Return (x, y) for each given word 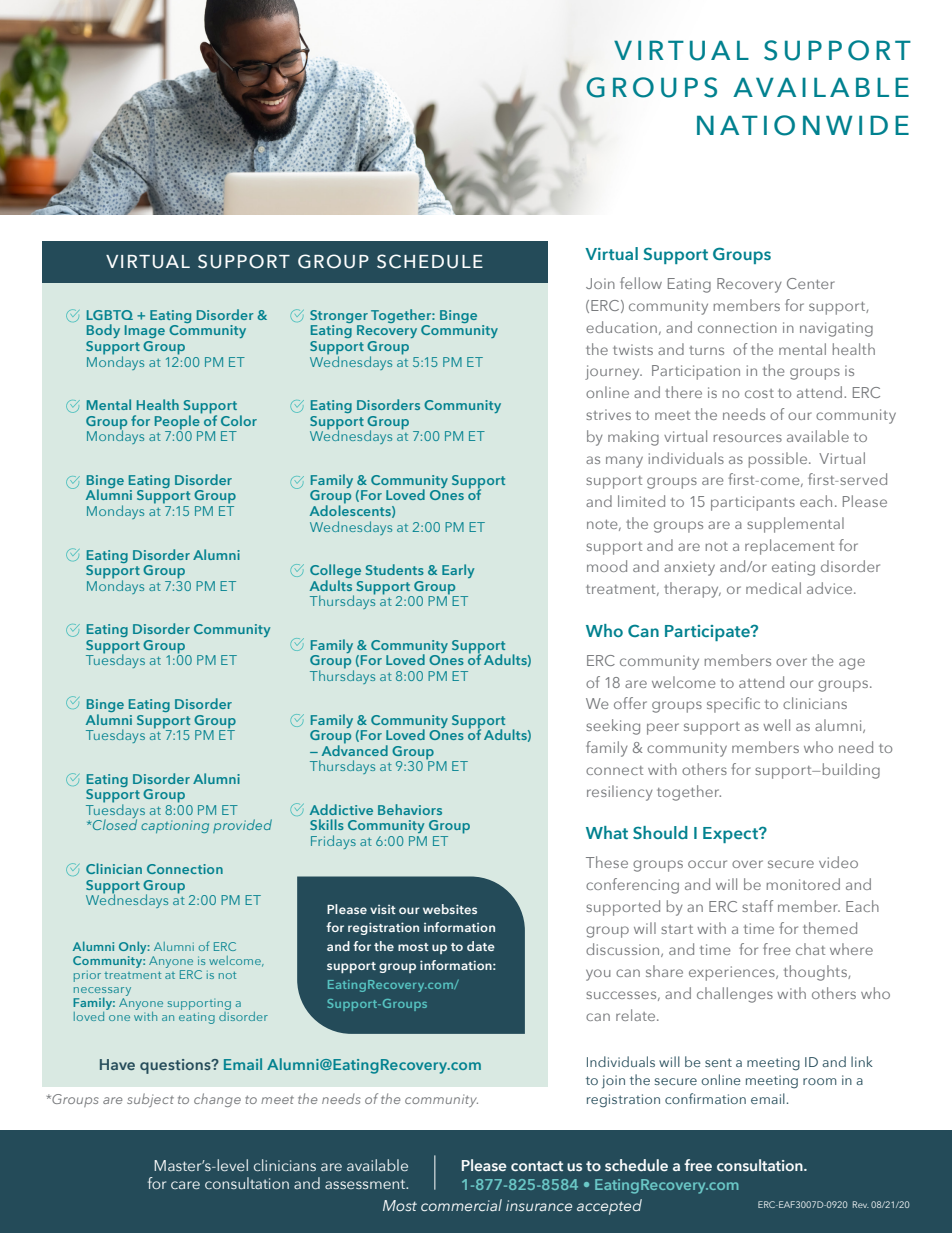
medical (773, 588)
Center (811, 283)
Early (458, 571)
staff (757, 906)
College (335, 572)
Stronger (339, 318)
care (185, 1185)
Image (145, 331)
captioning (175, 826)
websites (450, 909)
